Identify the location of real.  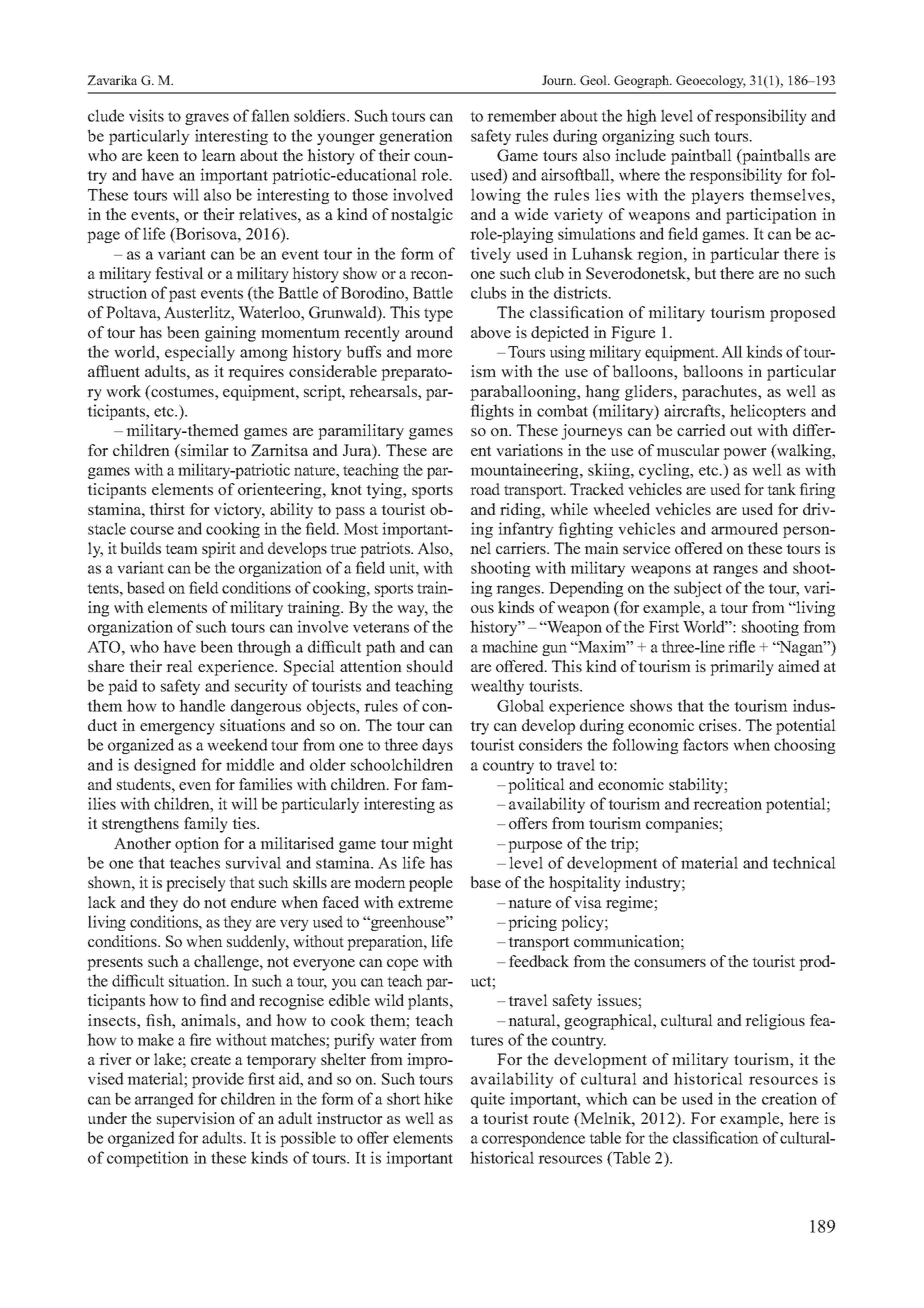
(179, 666).
